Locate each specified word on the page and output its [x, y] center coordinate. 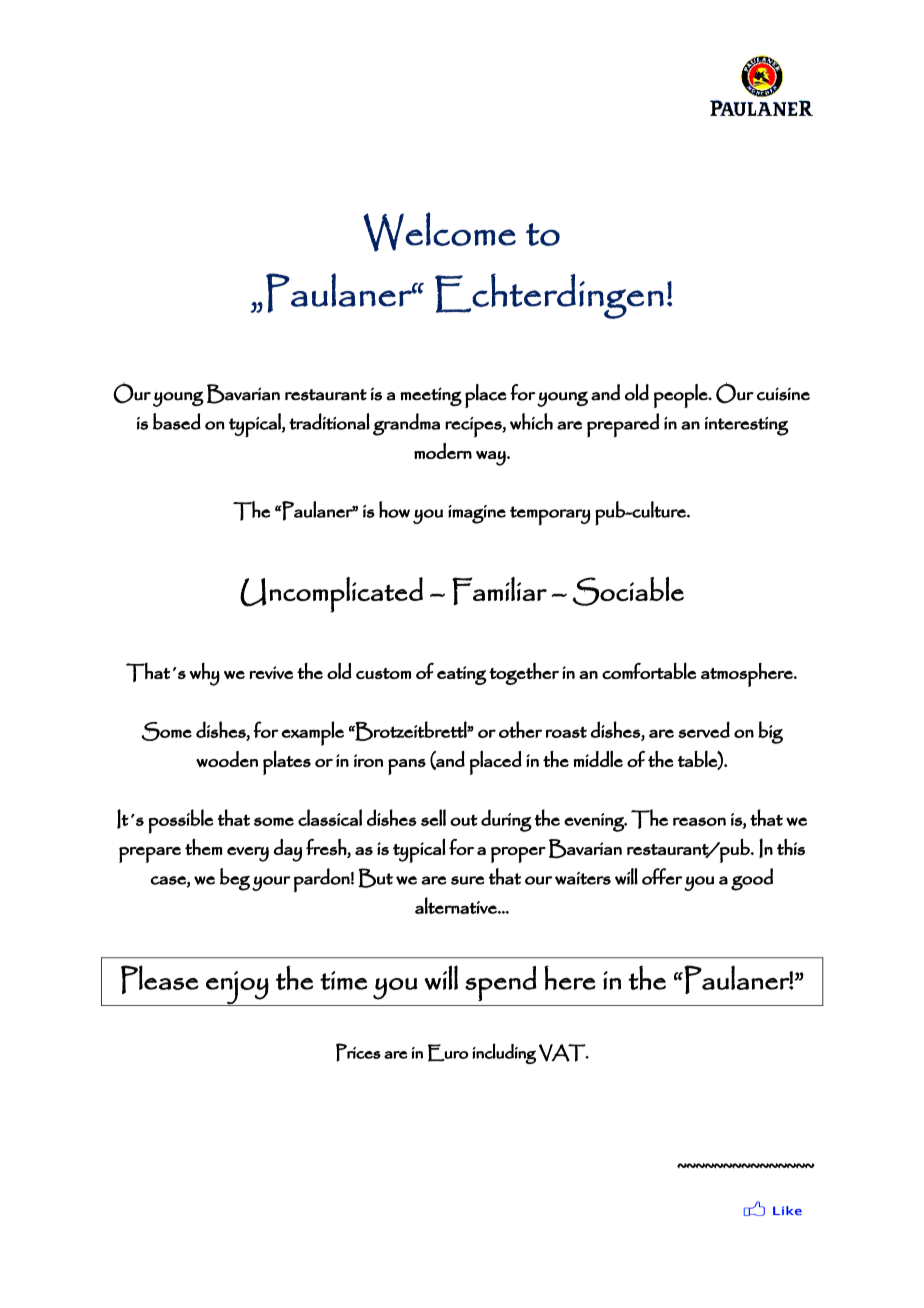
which [531, 421]
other [520, 729]
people [682, 396]
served [704, 729]
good [752, 879]
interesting [747, 426]
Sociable [628, 591]
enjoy [237, 988]
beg [235, 879]
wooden [227, 759]
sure [467, 880]
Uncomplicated [331, 595]
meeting [431, 396]
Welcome [439, 232]
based [177, 421]
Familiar [499, 591]
